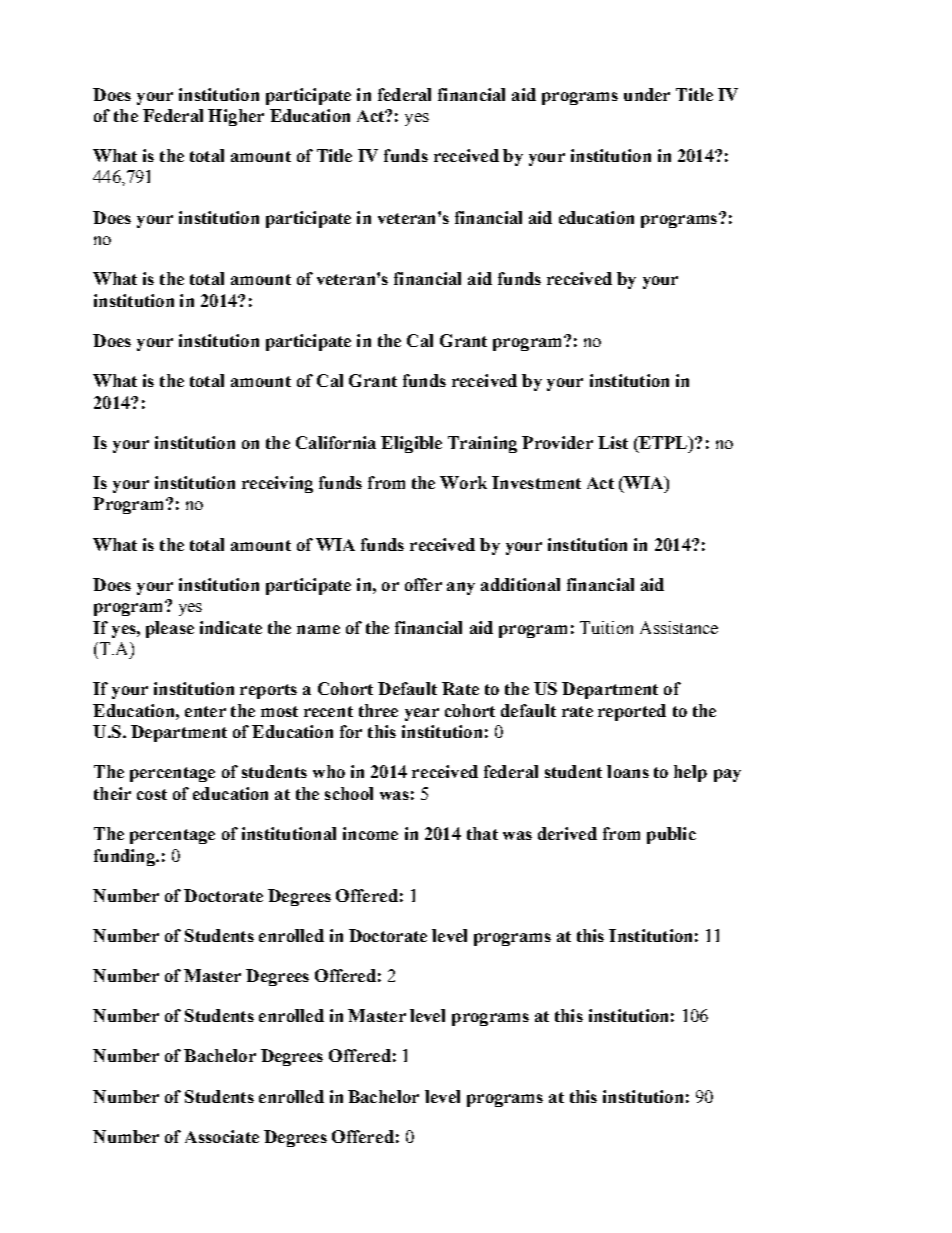 The height and width of the screenshot is (1233, 952). What do you see at coordinates (613, 442) in the screenshot?
I see `List` at bounding box center [613, 442].
